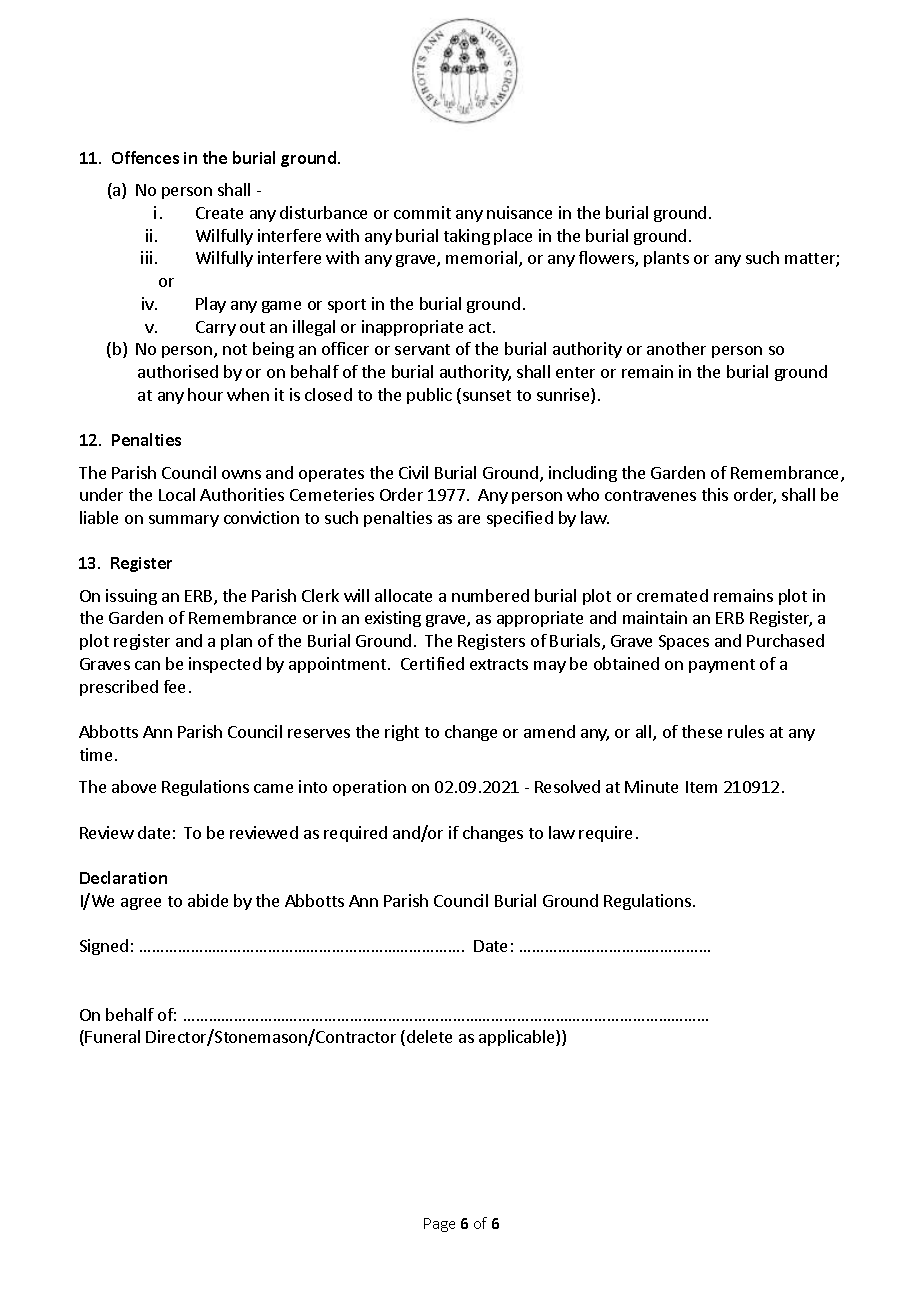 The height and width of the image is (1308, 924). I want to click on Page, so click(439, 1225).
